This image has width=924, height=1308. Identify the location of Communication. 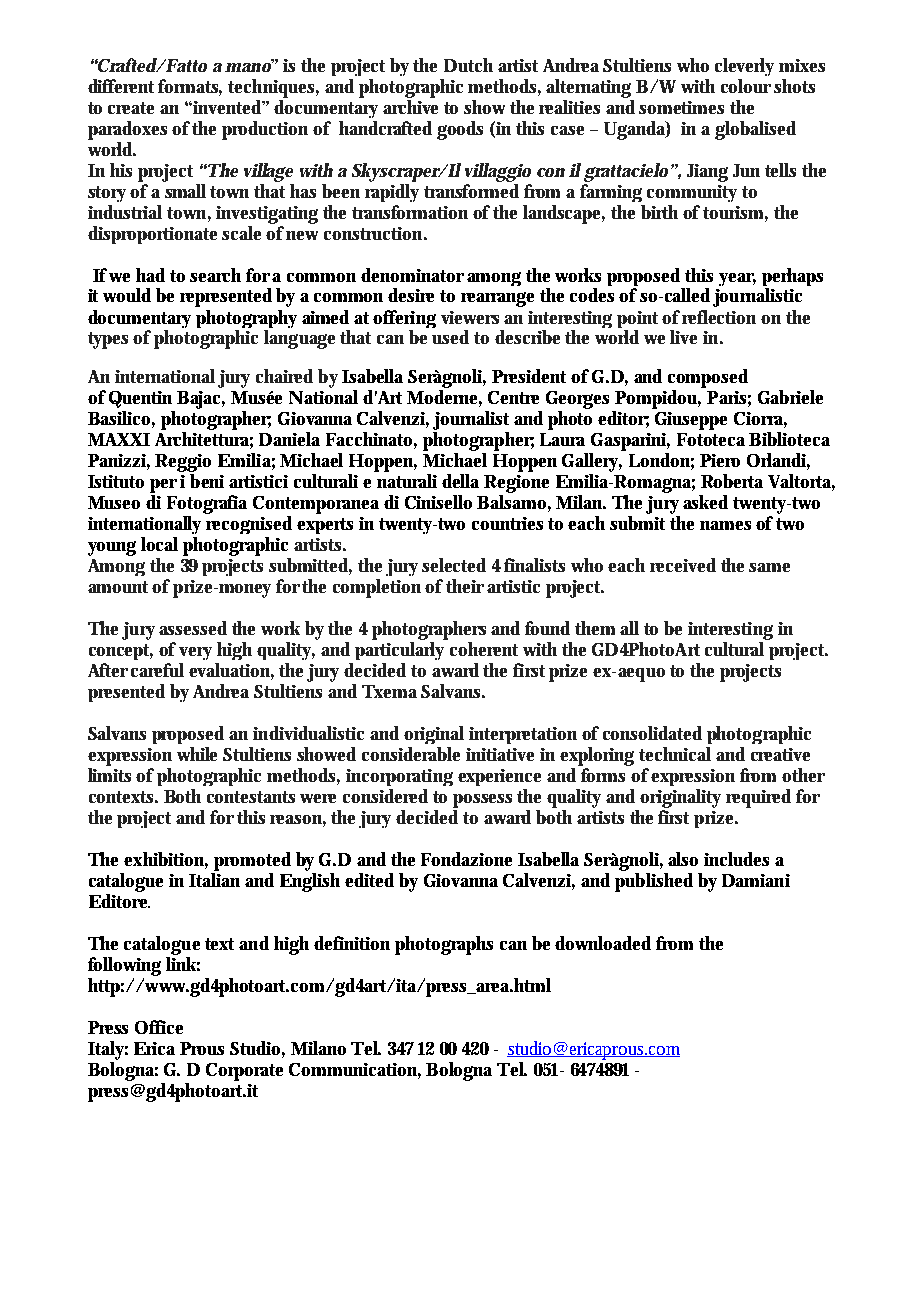
(355, 1070).
